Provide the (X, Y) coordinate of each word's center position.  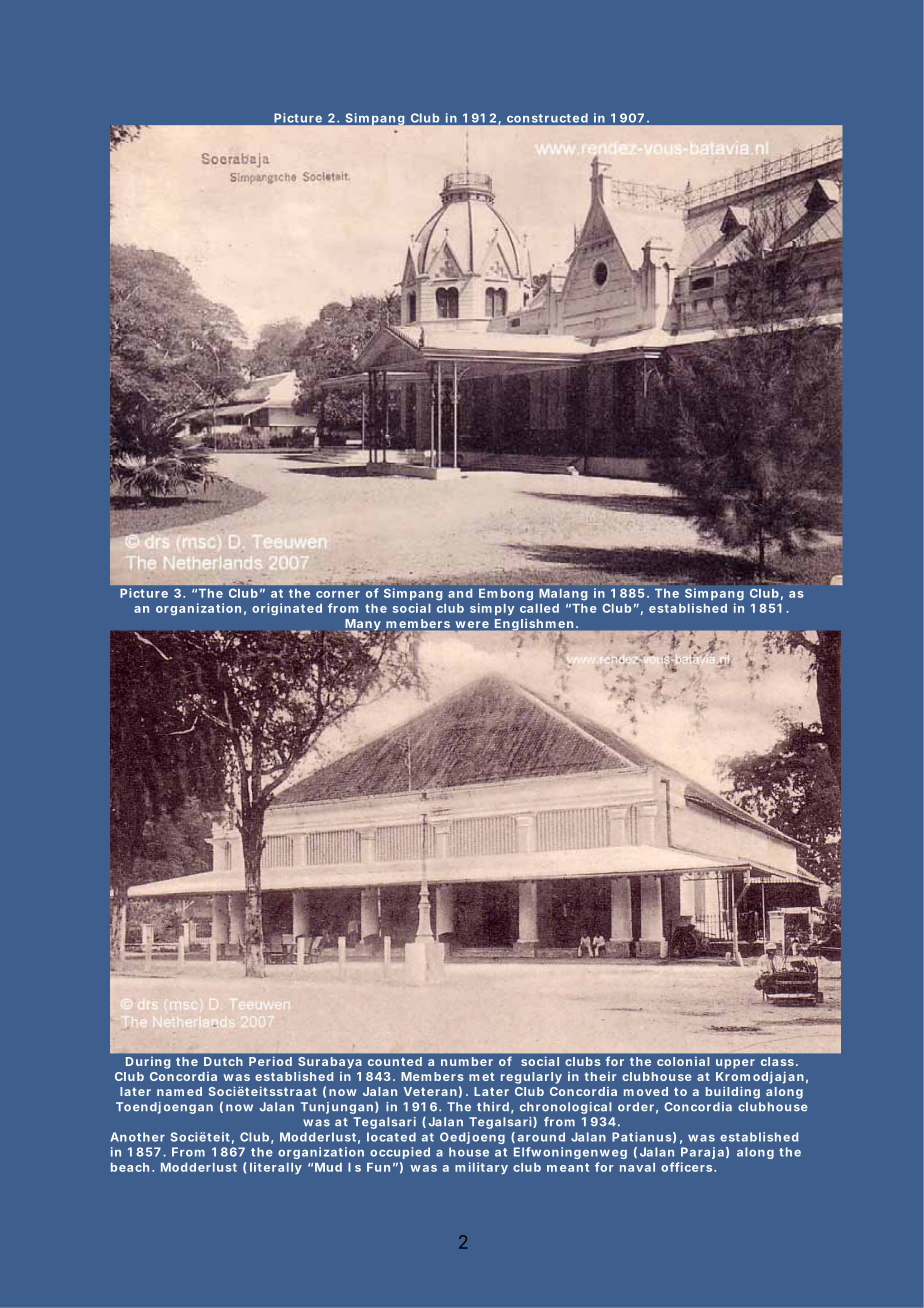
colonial (683, 1061)
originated (287, 609)
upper (735, 1064)
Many (363, 626)
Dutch (223, 1061)
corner (338, 594)
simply (492, 609)
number (467, 1061)
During (148, 1063)
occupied (400, 1153)
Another (137, 1137)
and (460, 593)
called (539, 608)
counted (395, 1061)
